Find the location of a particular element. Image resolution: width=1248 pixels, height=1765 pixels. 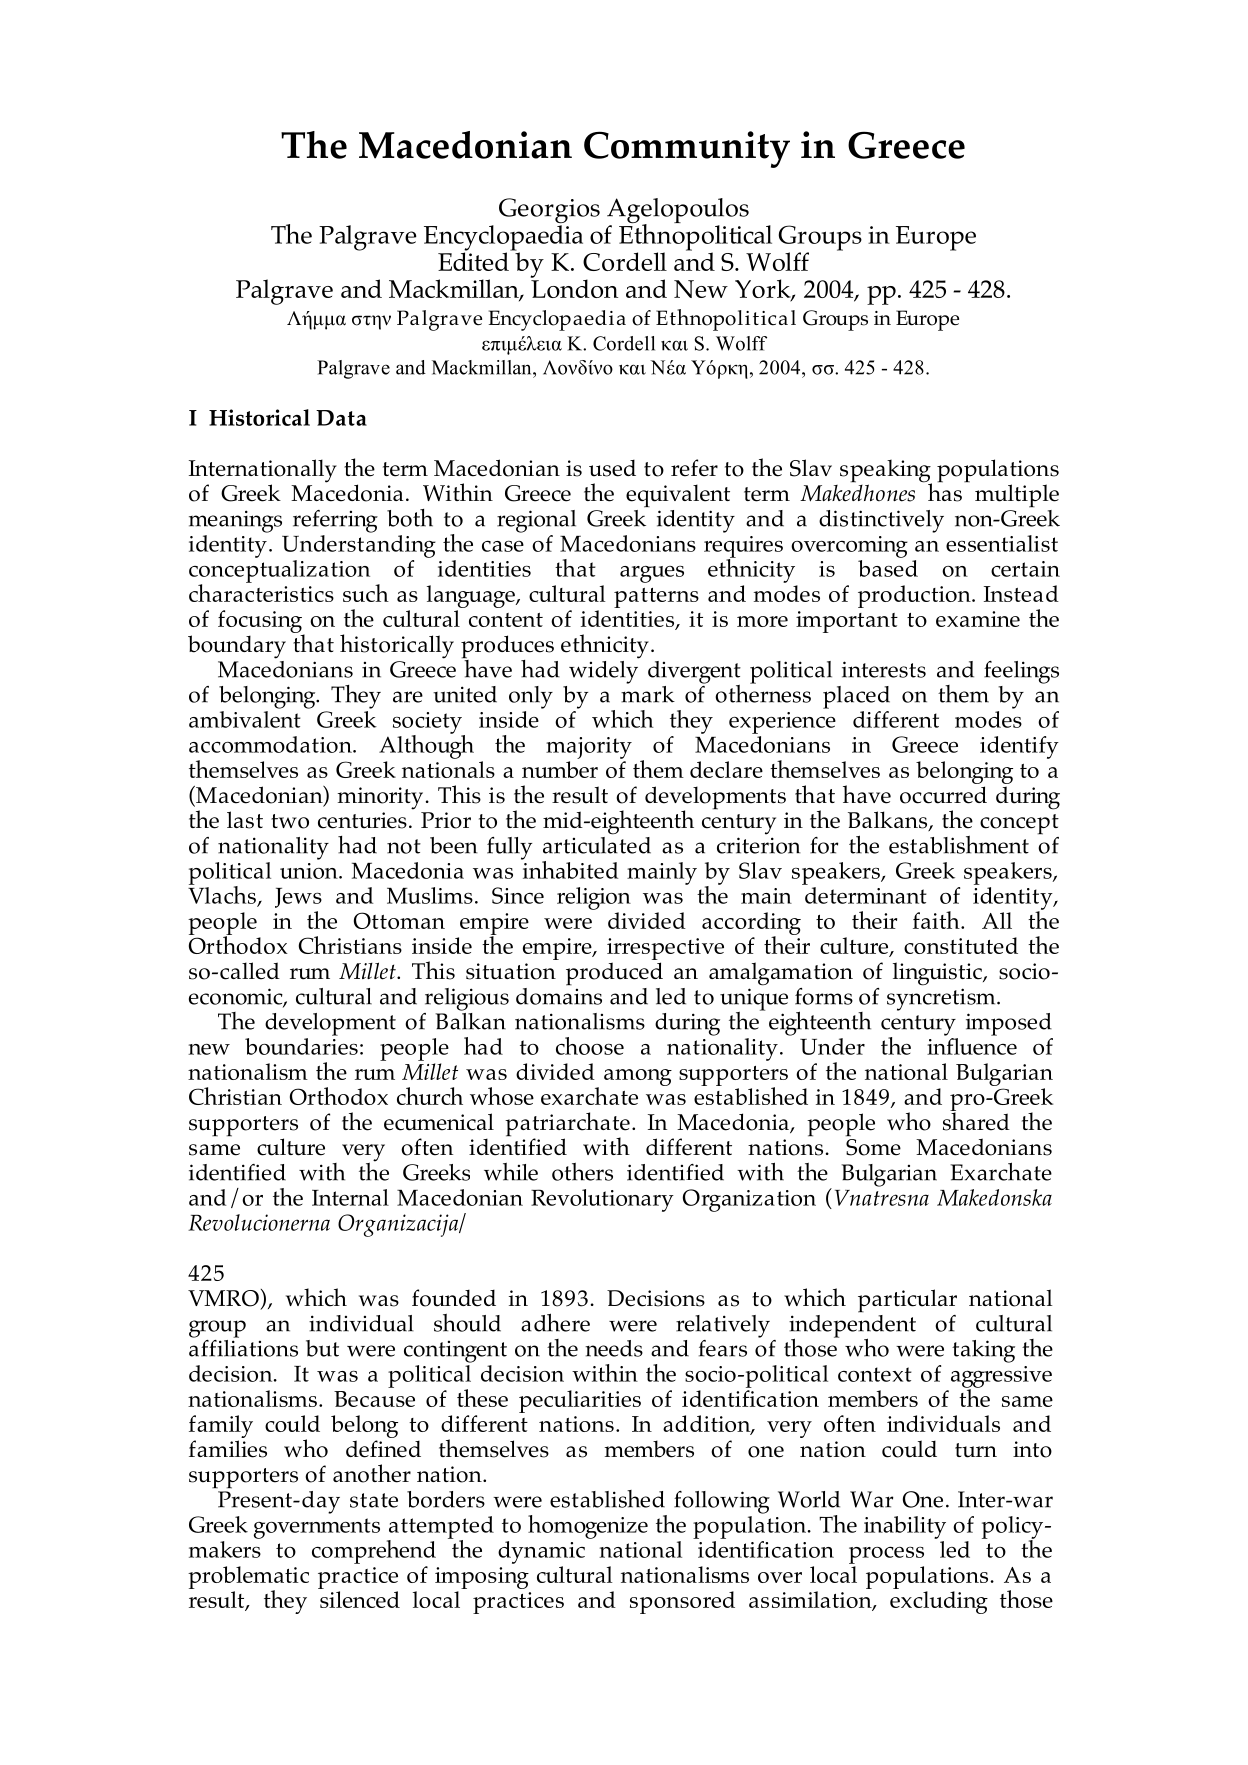

religion is located at coordinates (594, 898).
